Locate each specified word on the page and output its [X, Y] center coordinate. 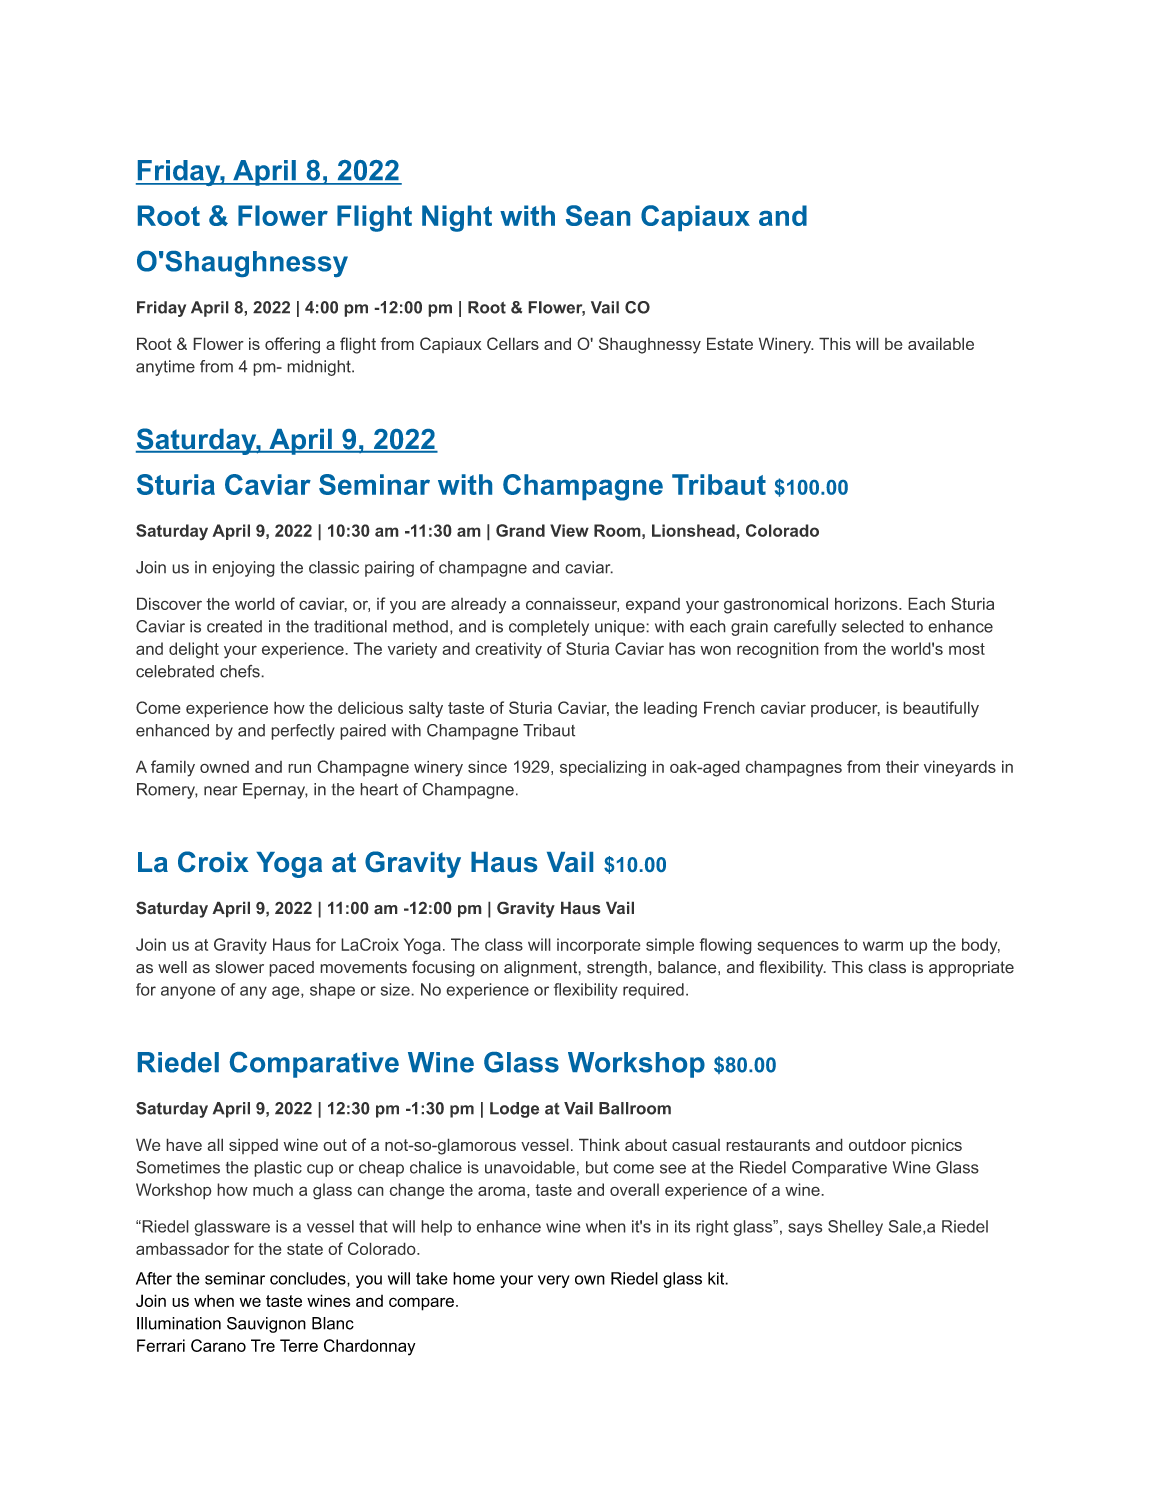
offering [292, 345]
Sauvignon [266, 1325]
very [554, 1281]
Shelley [855, 1228]
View [569, 530]
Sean [598, 215]
